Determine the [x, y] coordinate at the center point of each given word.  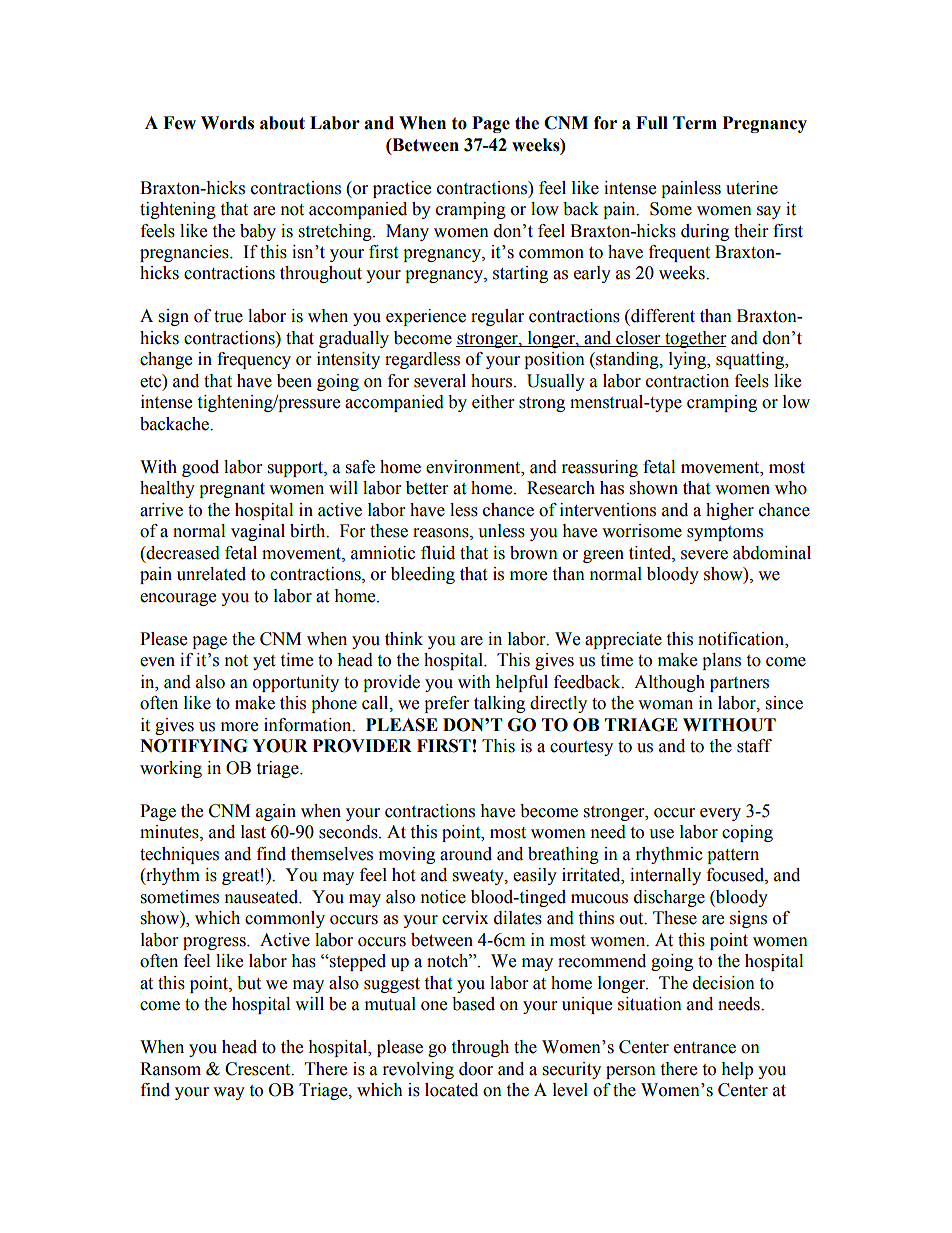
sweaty [479, 877]
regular [497, 317]
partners [739, 684]
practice [402, 189]
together [694, 339]
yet [264, 662]
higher [730, 511]
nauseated [263, 897]
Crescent [259, 1069]
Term [695, 123]
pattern [733, 856]
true [228, 317]
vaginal [258, 532]
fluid [438, 553]
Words [227, 123]
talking [499, 704]
